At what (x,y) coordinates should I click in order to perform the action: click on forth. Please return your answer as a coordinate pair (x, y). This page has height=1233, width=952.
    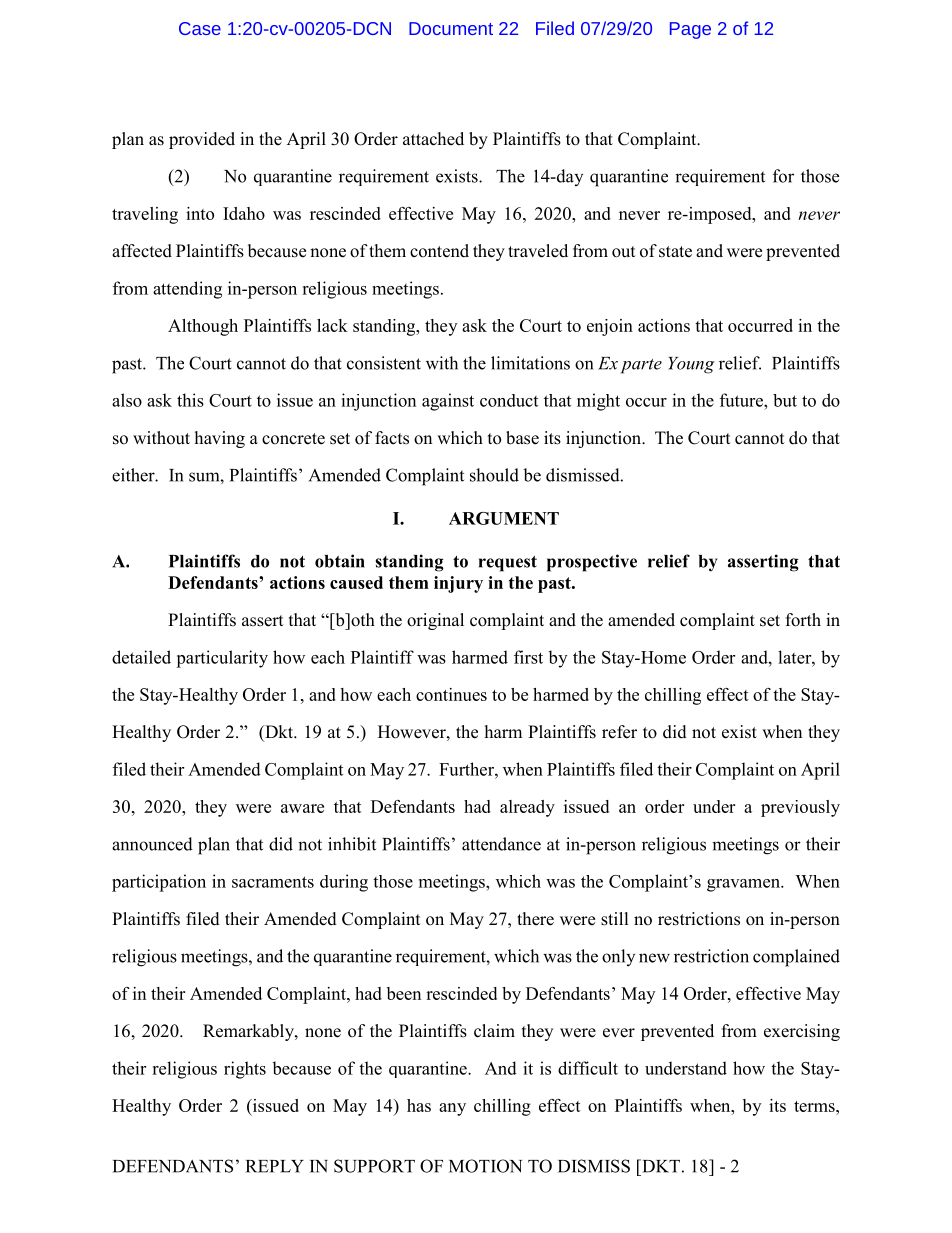
    Looking at the image, I should click on (803, 620).
